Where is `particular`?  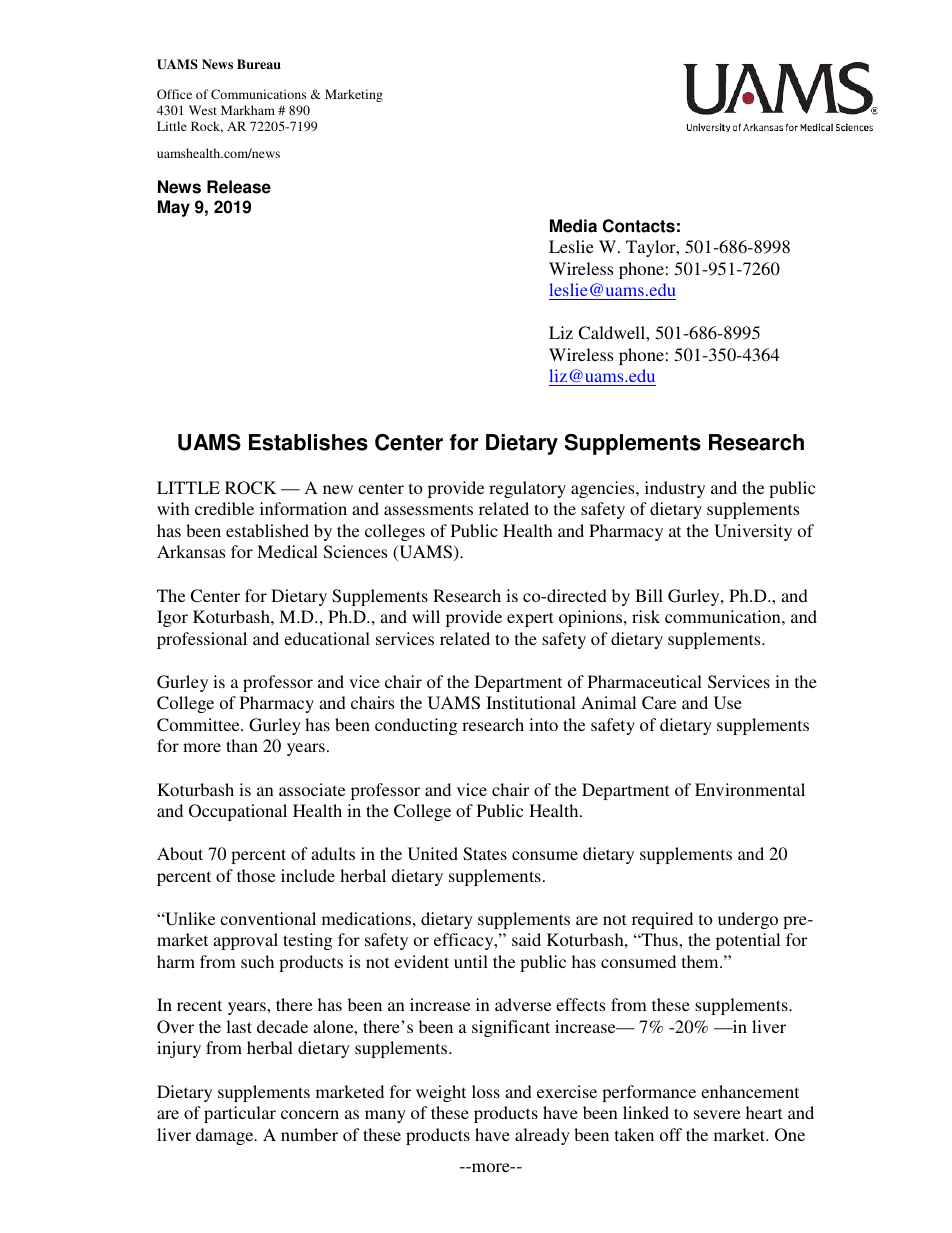 particular is located at coordinates (240, 1114).
